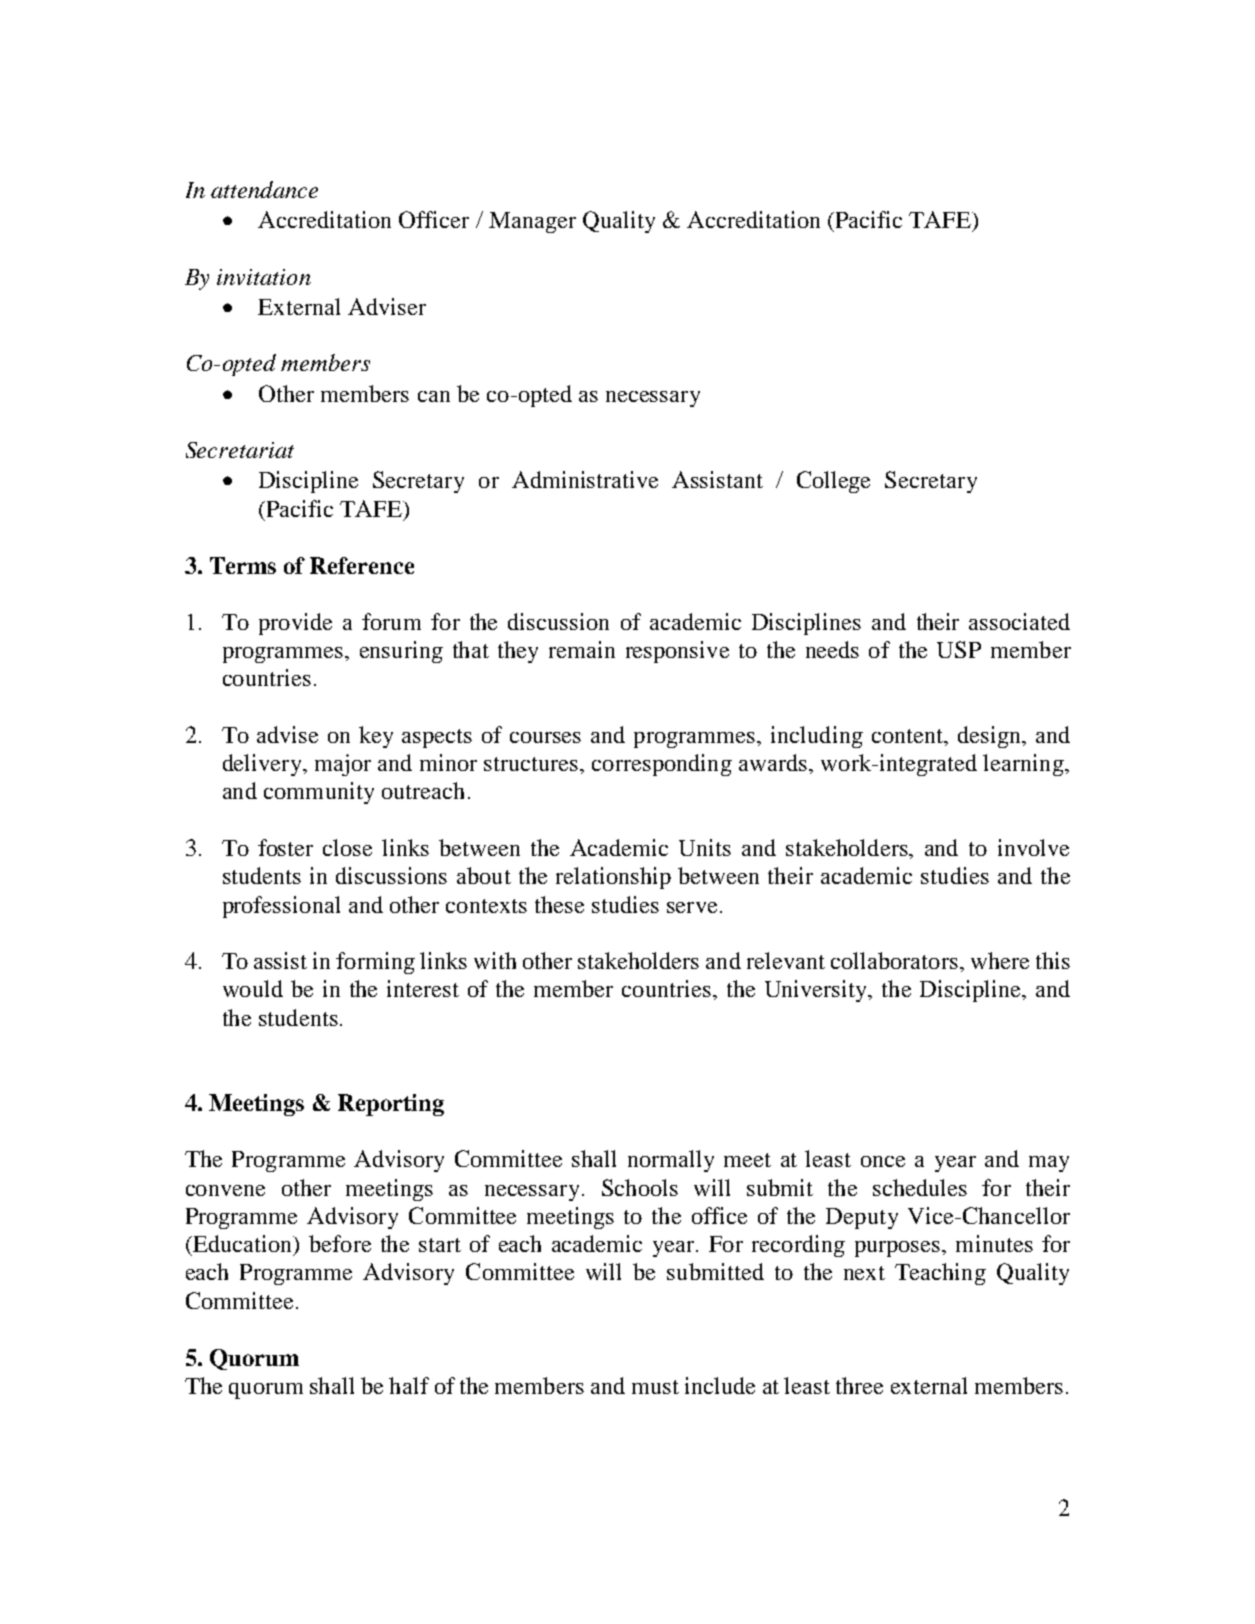 Image resolution: width=1255 pixels, height=1624 pixels. What do you see at coordinates (409, 1385) in the document?
I see `half` at bounding box center [409, 1385].
